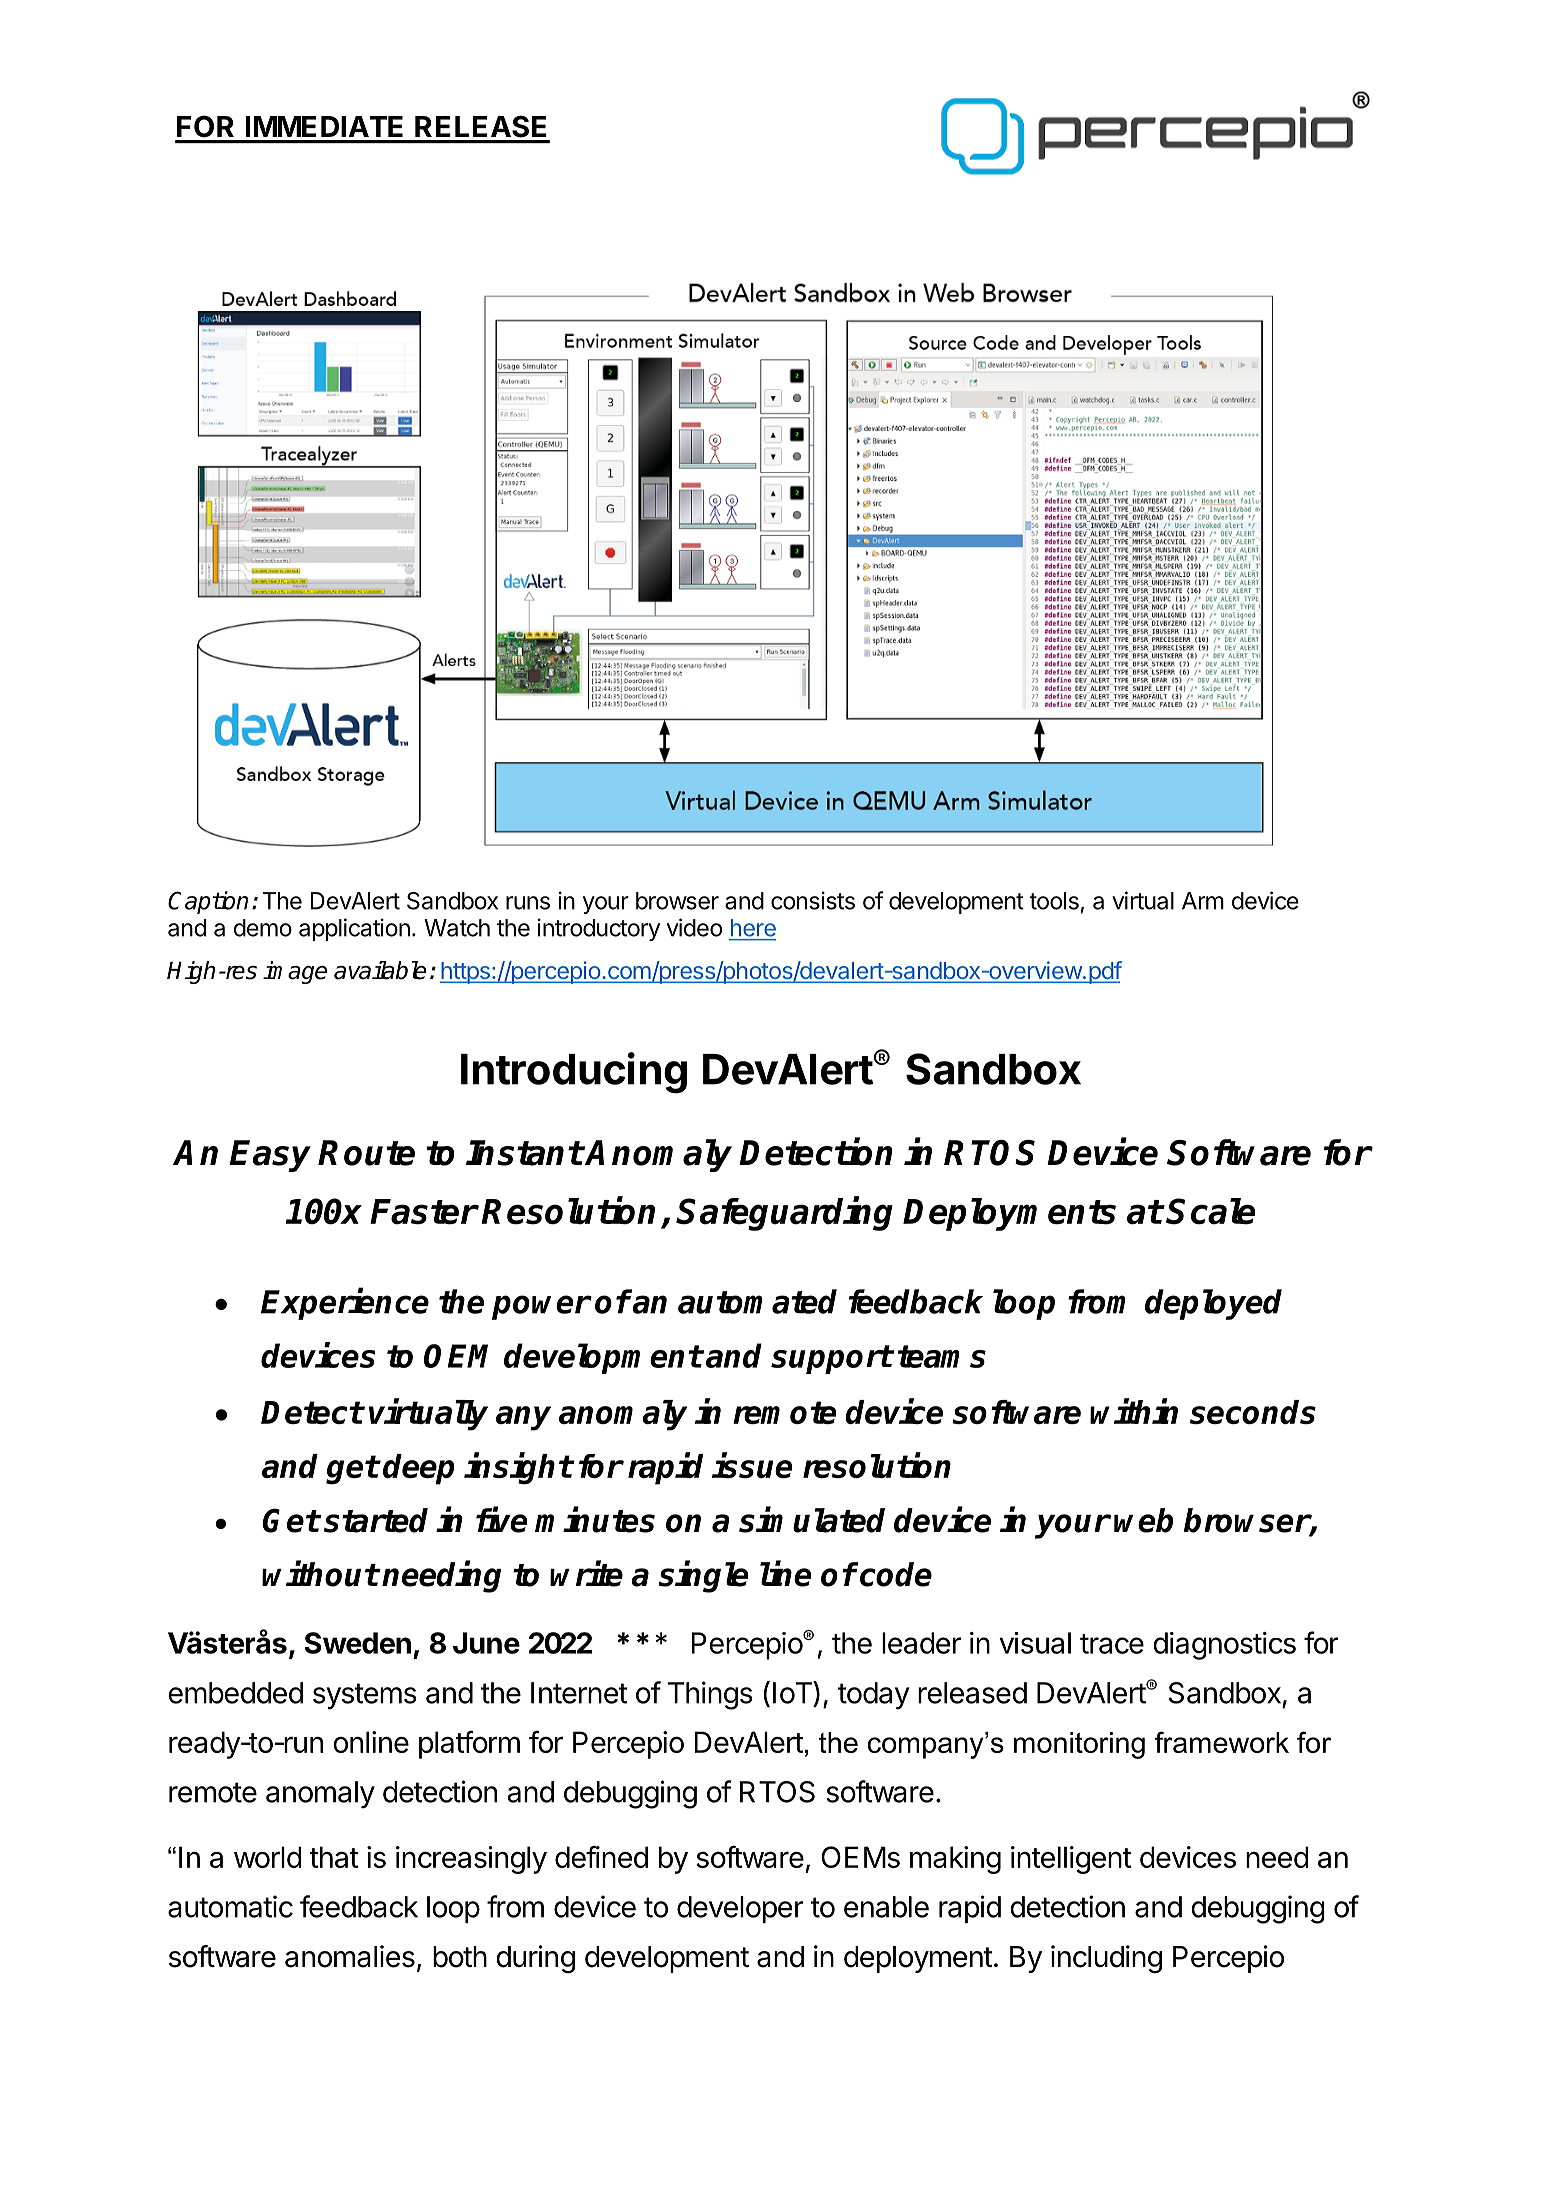  Describe the element at coordinates (757, 1301) in the image. I see `automated` at that location.
